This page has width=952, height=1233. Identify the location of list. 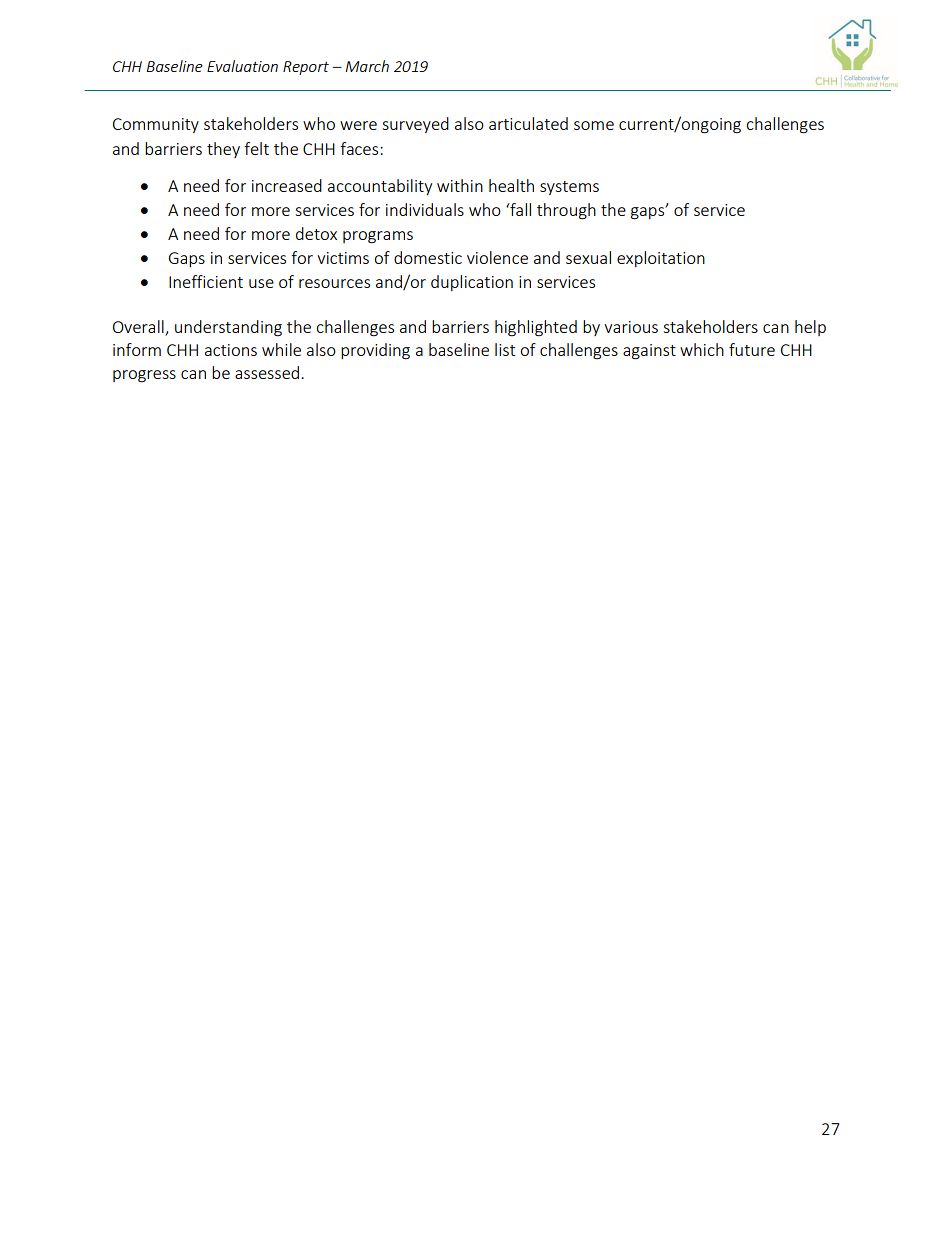
(505, 349).
